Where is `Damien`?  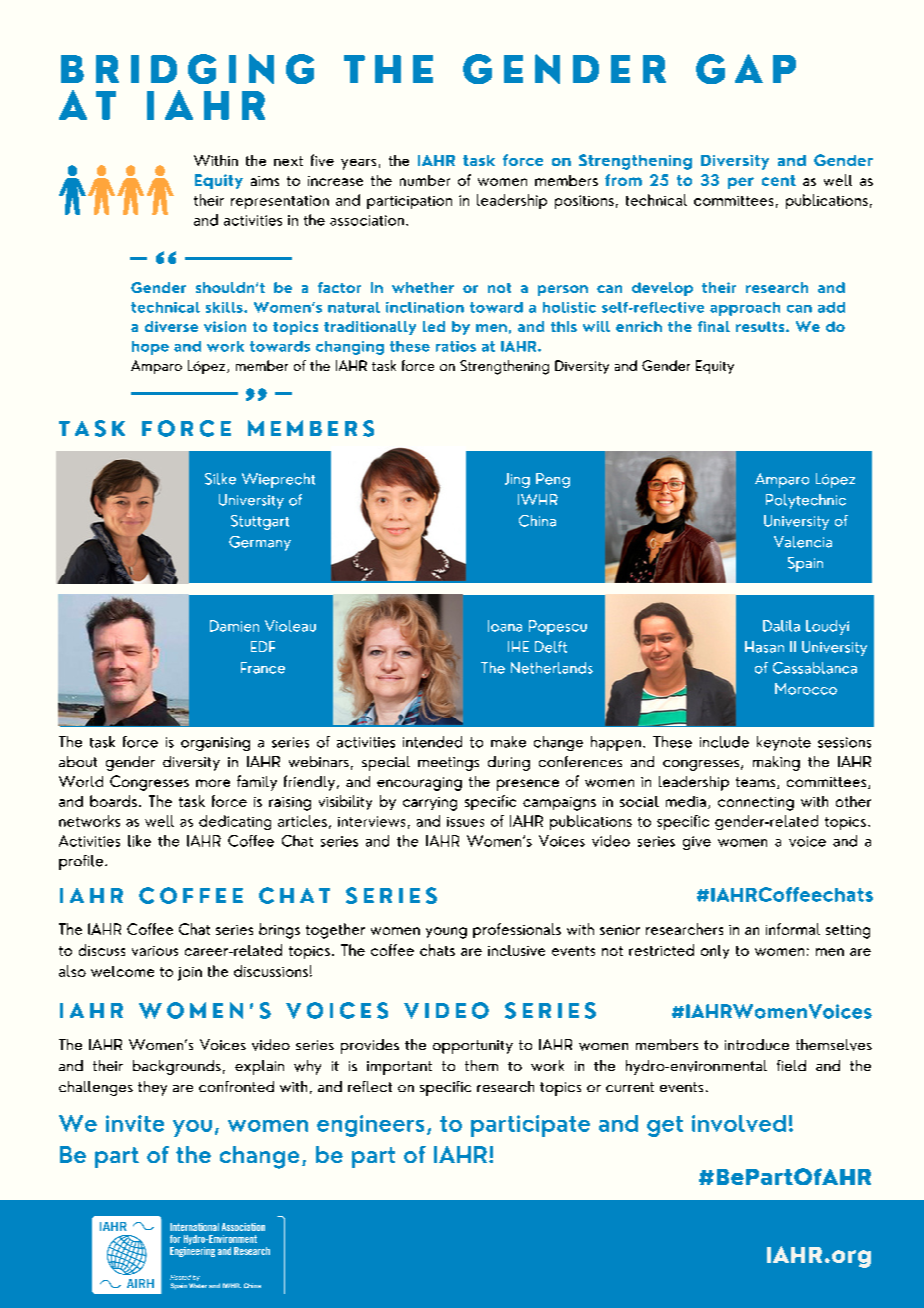 Damien is located at coordinates (234, 626).
